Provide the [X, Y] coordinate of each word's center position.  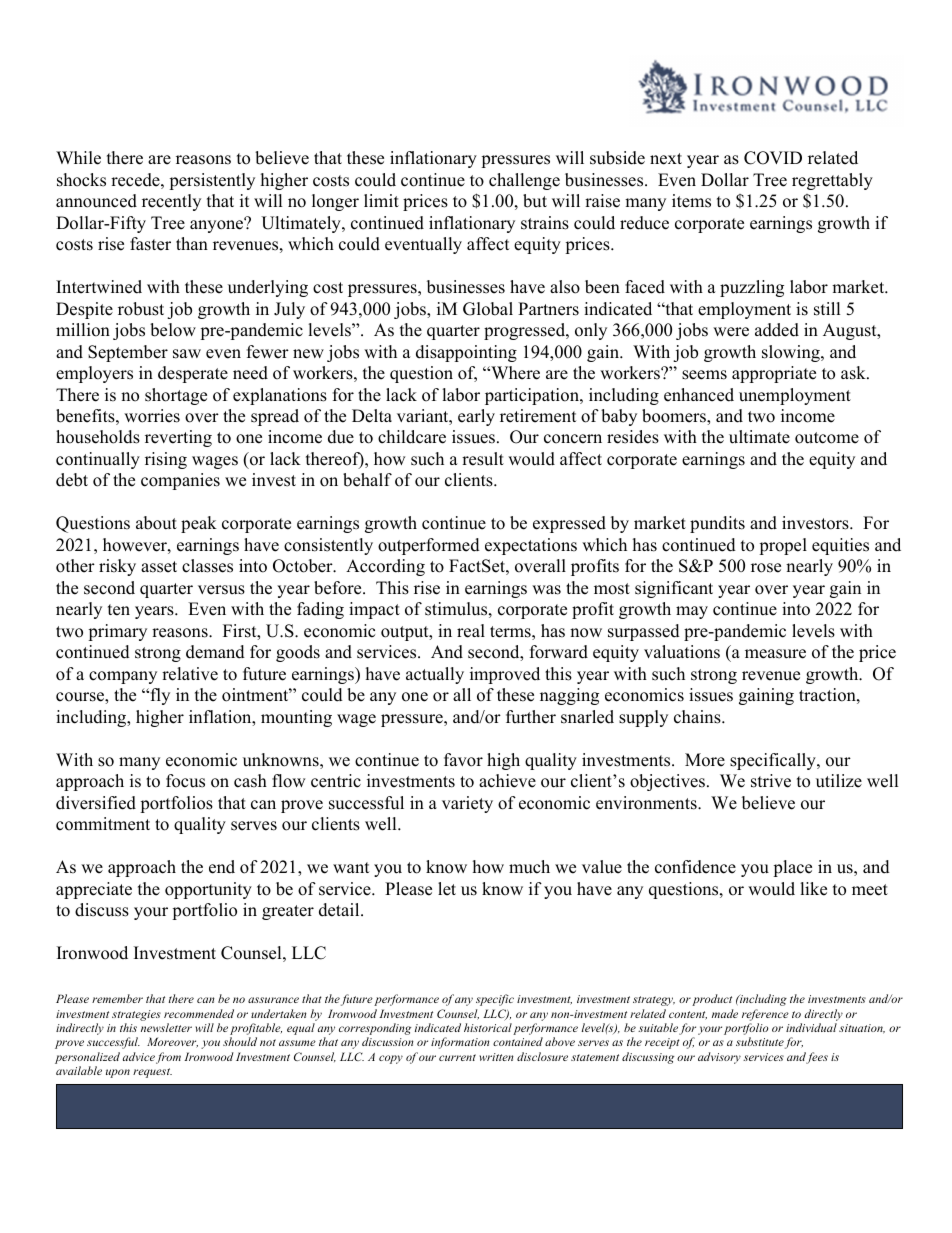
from [168, 1058]
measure [775, 654]
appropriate [774, 374]
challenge [524, 181]
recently [171, 202]
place [792, 868]
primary [117, 632]
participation [533, 396]
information [460, 1043]
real [471, 631]
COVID [773, 158]
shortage [176, 396]
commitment [103, 824]
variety [467, 804]
